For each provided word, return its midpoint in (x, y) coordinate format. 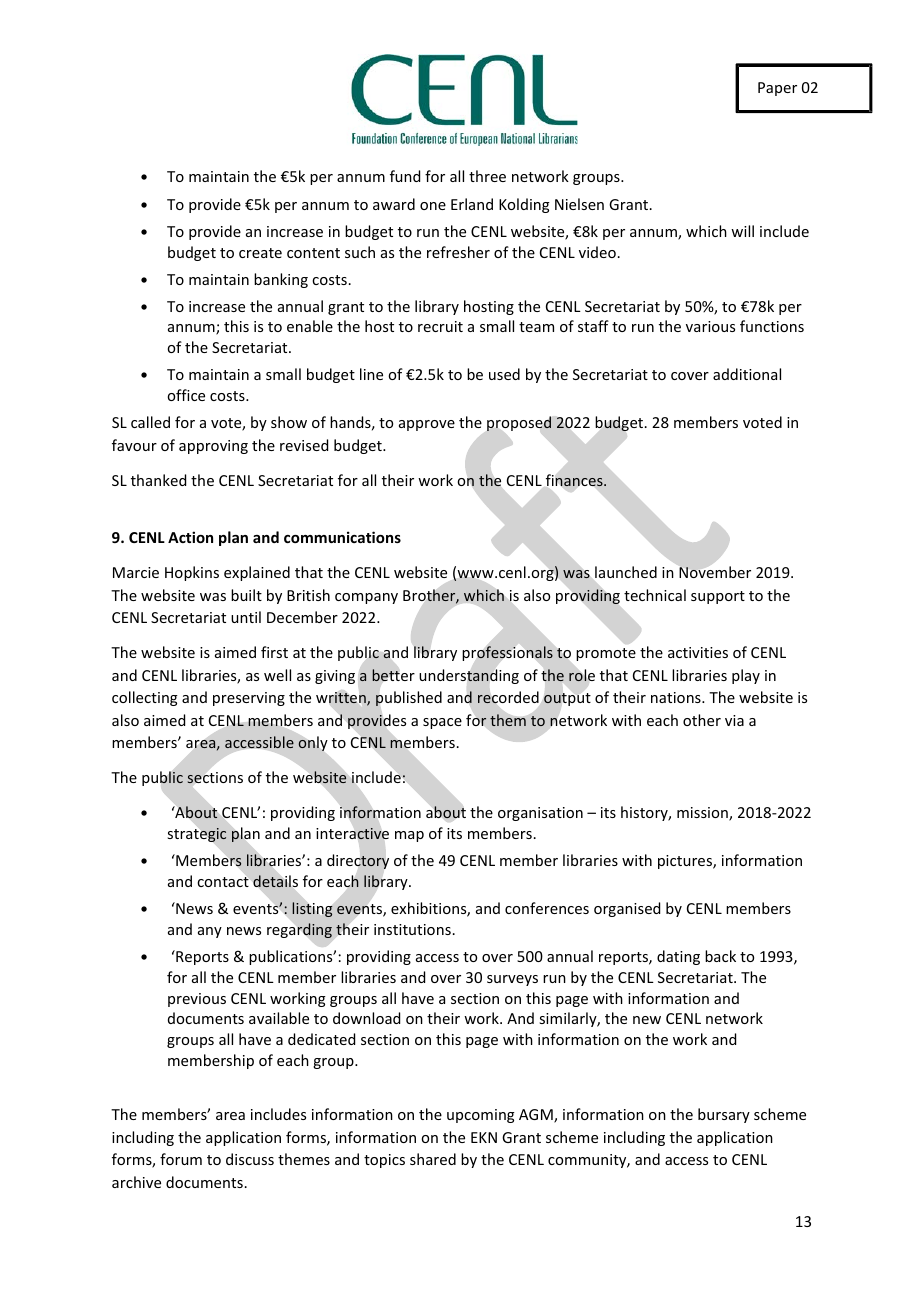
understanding (469, 676)
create (260, 253)
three (487, 176)
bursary (724, 1115)
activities (698, 652)
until (246, 617)
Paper (777, 89)
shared (433, 1159)
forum (181, 1159)
